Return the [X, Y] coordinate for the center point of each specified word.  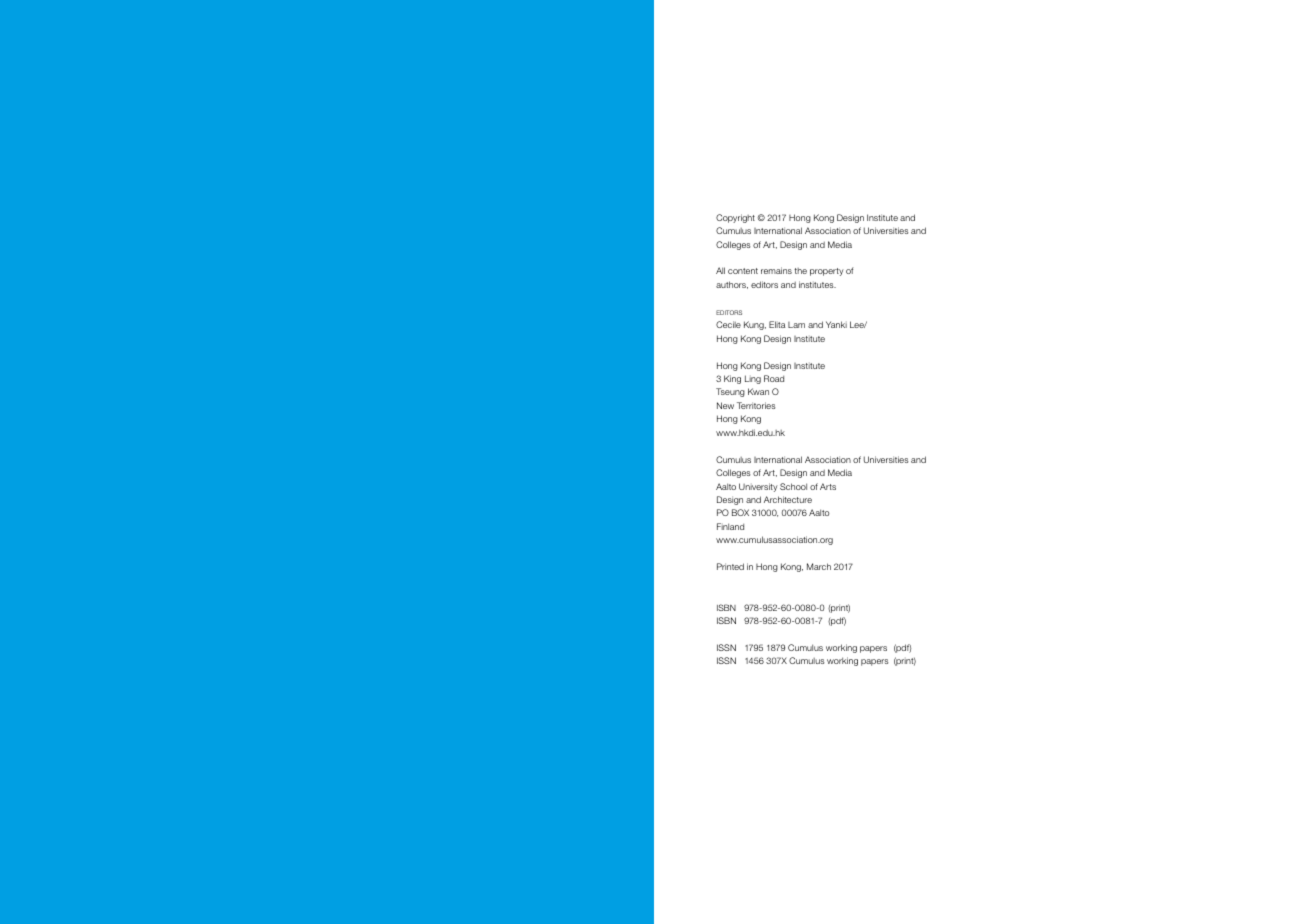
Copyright [735, 218]
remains [776, 270]
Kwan [758, 391]
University [758, 487]
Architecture [788, 499]
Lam [796, 325]
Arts [828, 486]
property [827, 272]
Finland [730, 526]
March [819, 566]
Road [774, 378]
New [725, 405]
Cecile [728, 324]
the [800, 271]
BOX [740, 512]
